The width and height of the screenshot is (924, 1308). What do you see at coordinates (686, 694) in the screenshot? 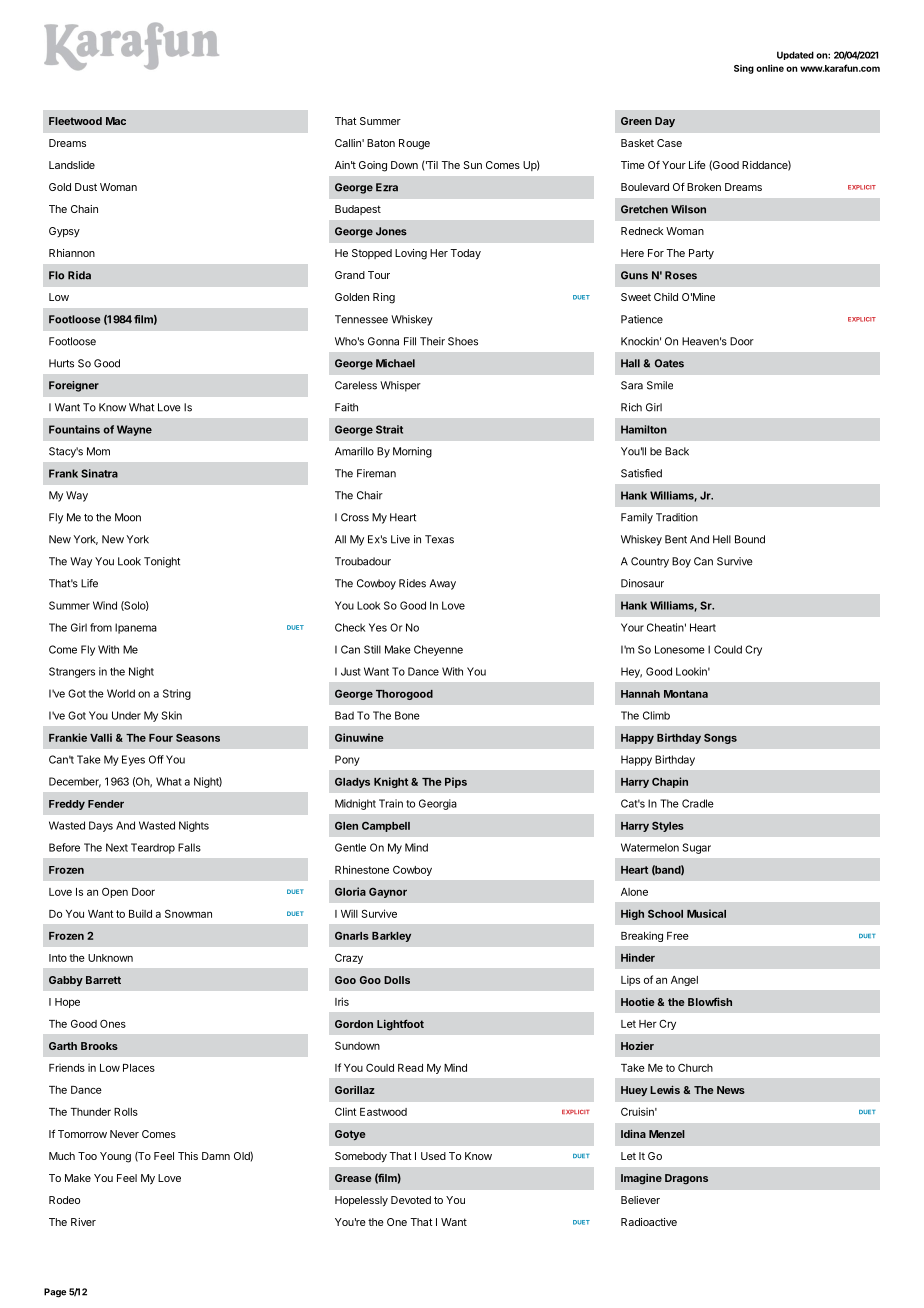
I see `Montana` at bounding box center [686, 694].
